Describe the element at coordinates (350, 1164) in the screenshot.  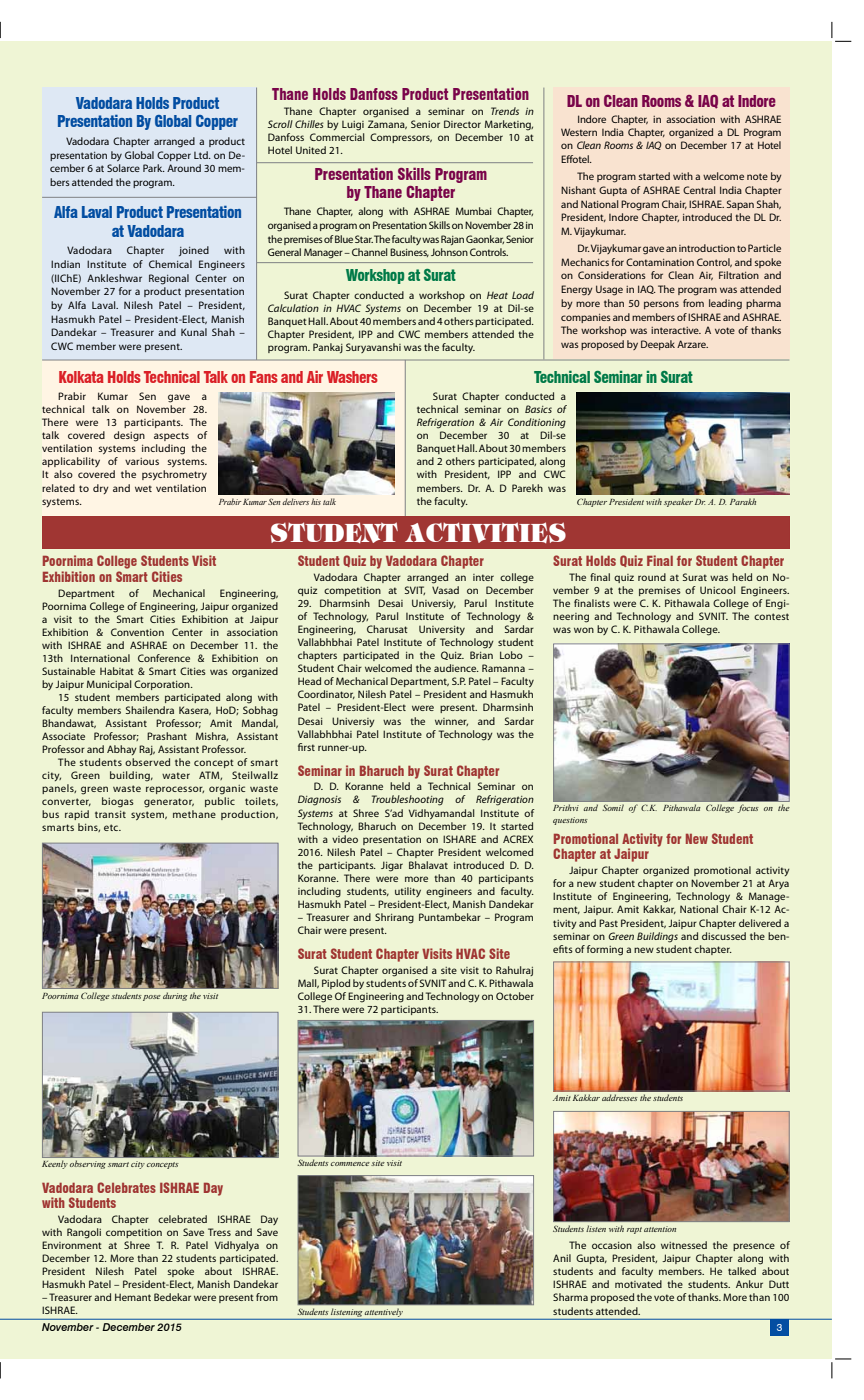
I see `commence` at that location.
